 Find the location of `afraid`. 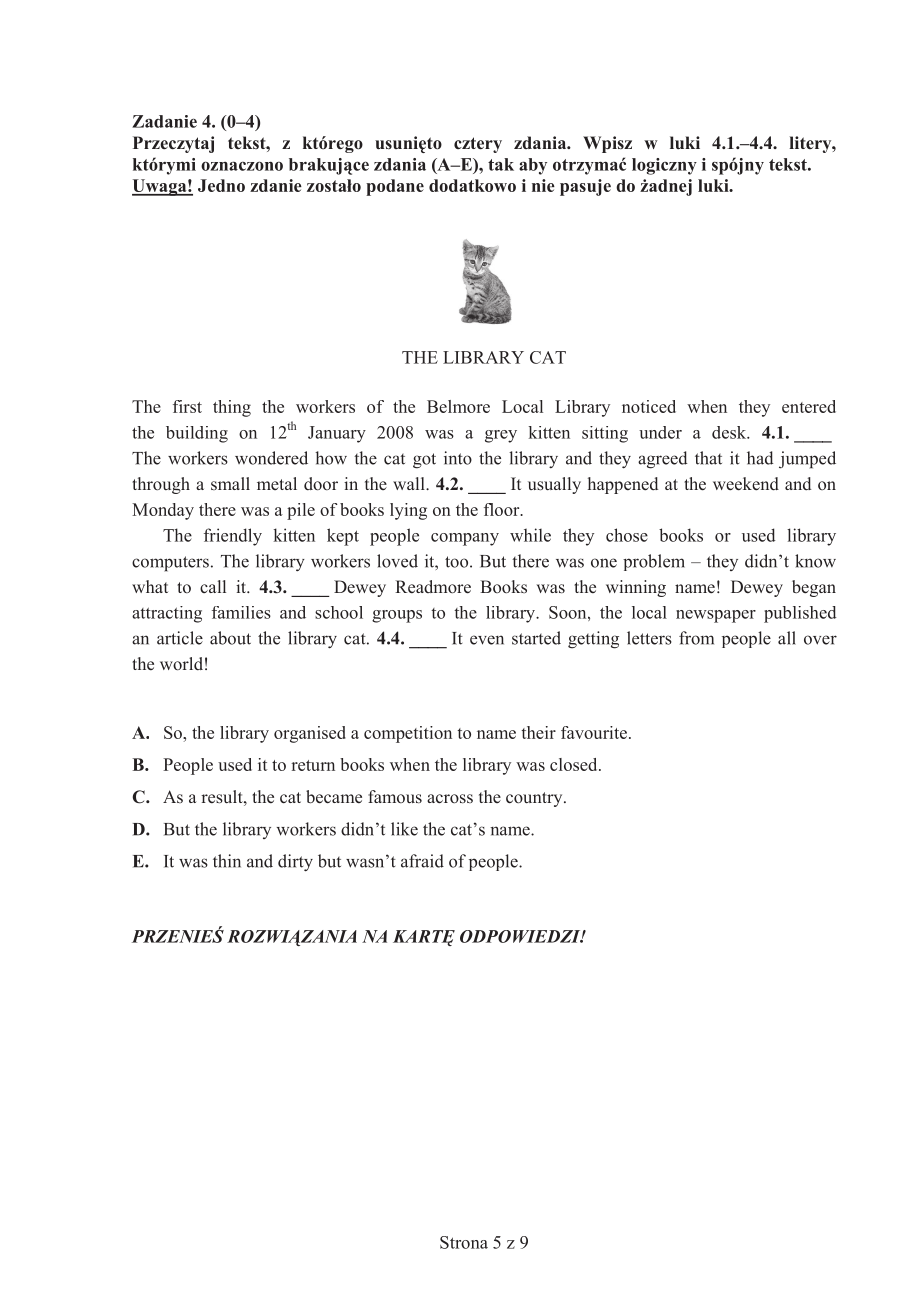

afraid is located at coordinates (422, 861).
